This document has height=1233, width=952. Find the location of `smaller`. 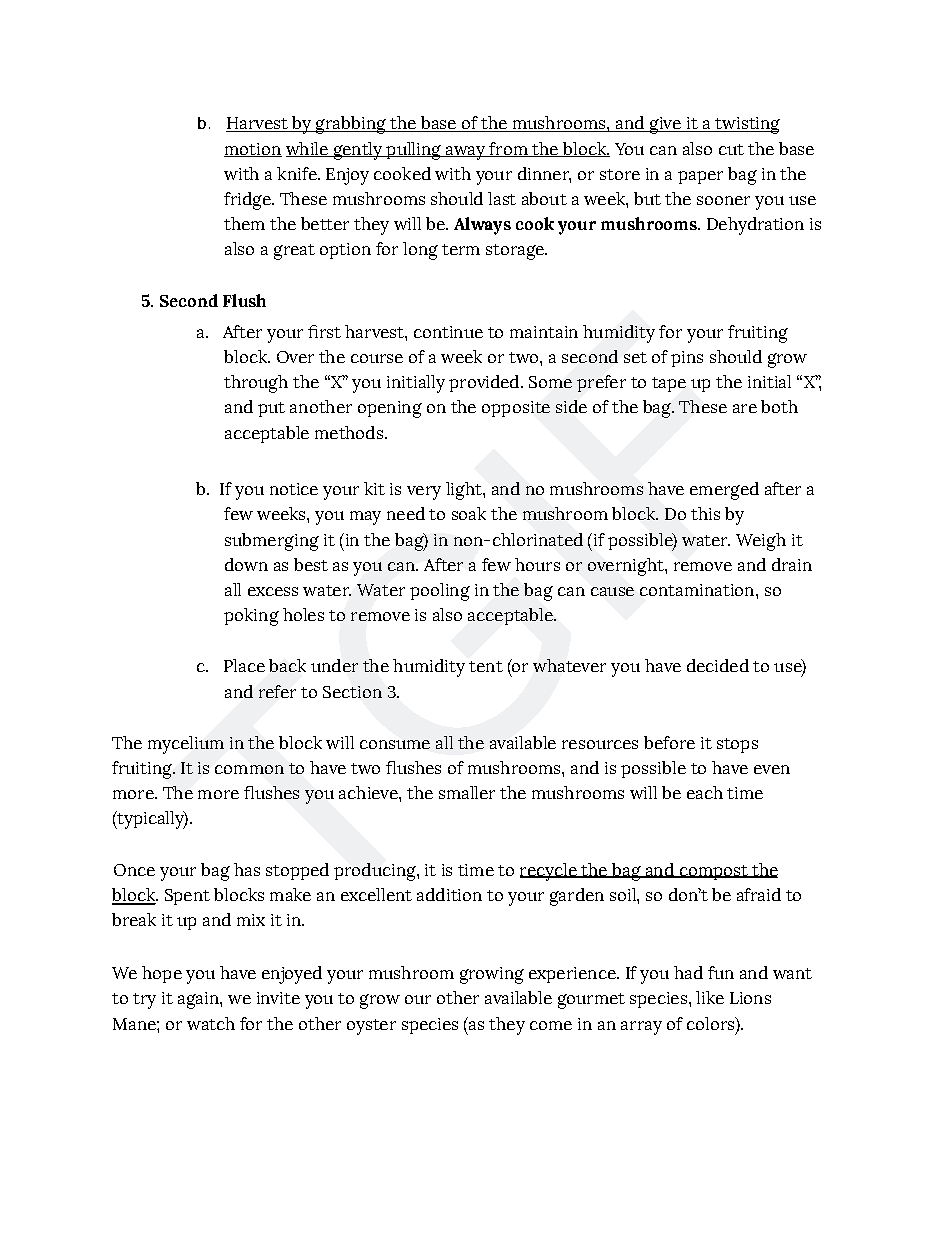

smaller is located at coordinates (467, 792).
